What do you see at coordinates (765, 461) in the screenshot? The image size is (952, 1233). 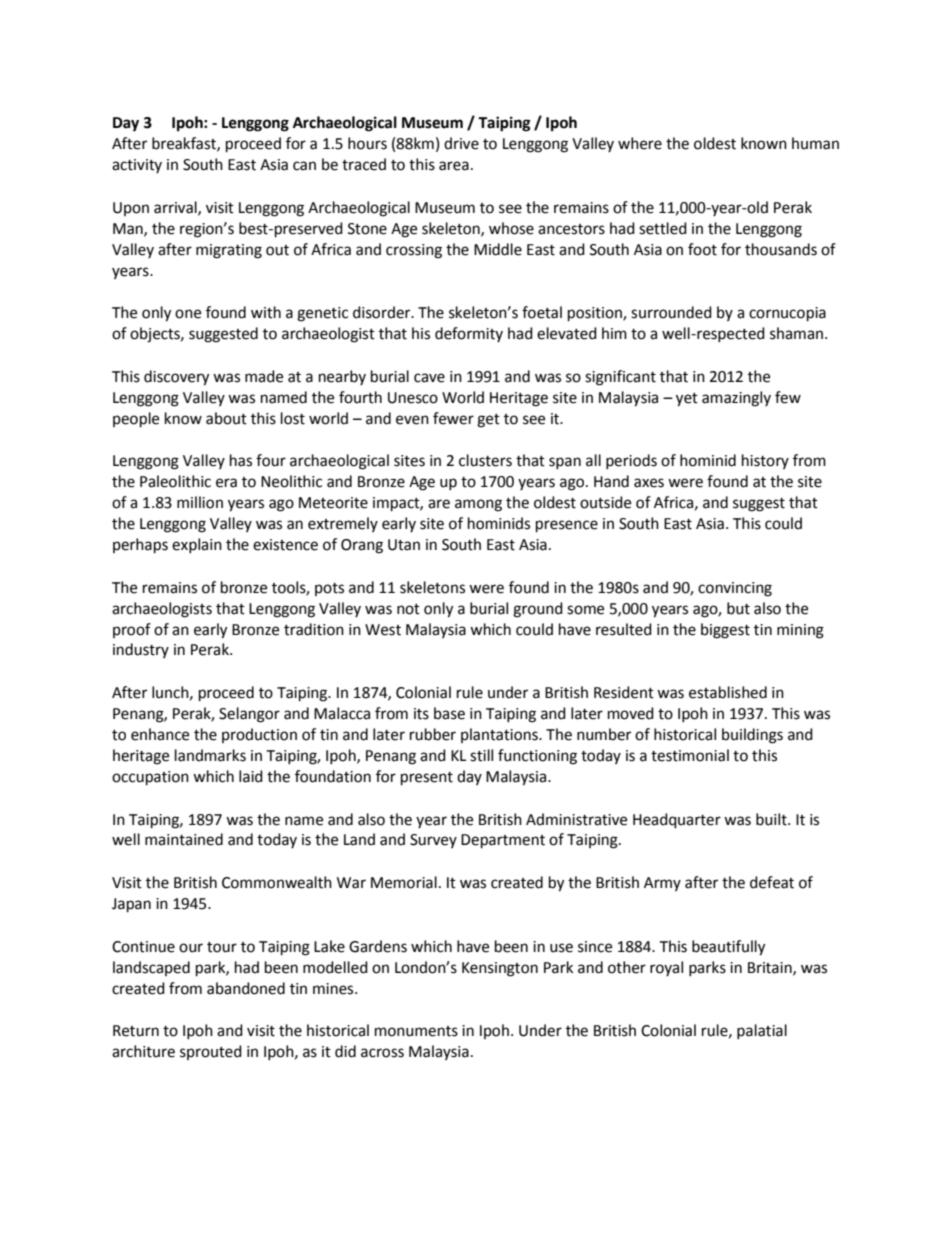 I see `history` at bounding box center [765, 461].
